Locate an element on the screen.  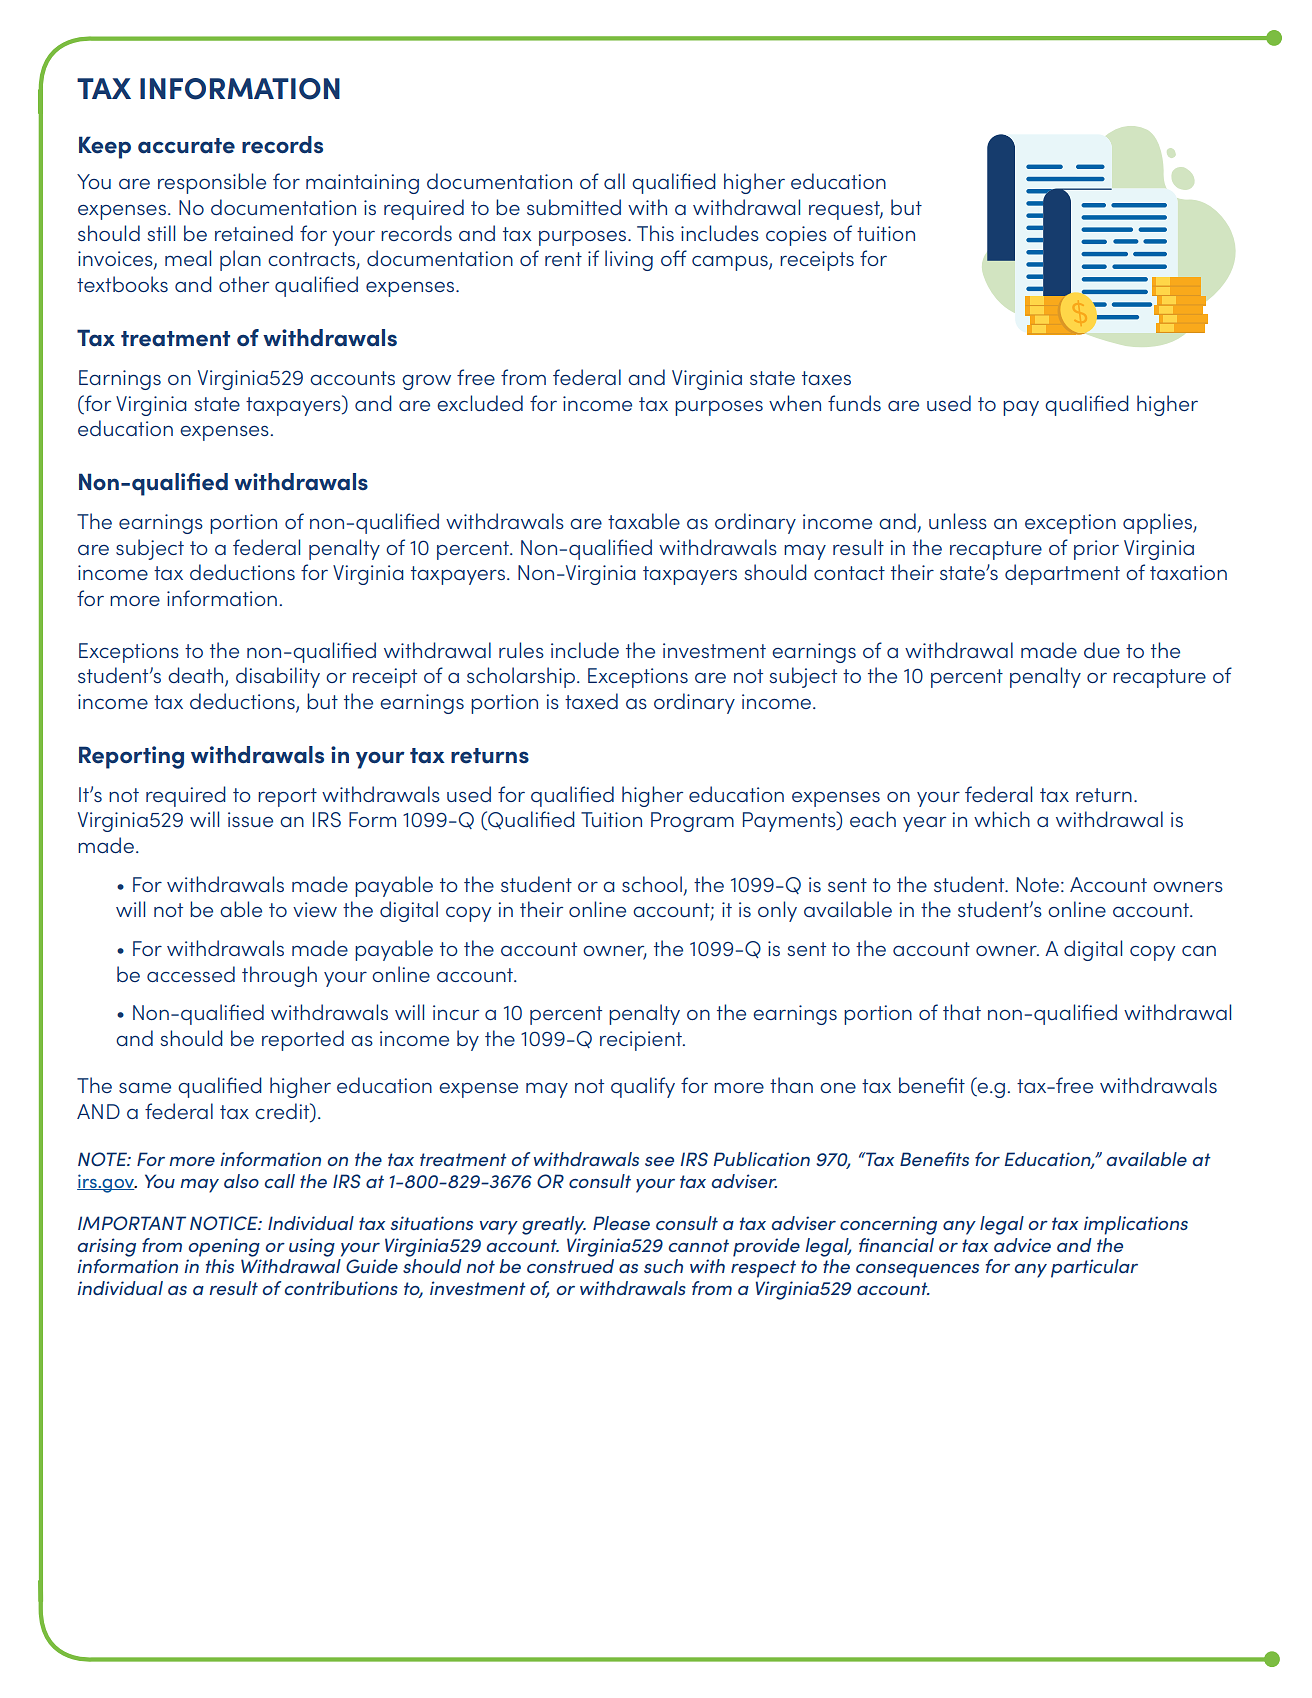
taxed is located at coordinates (591, 701).
